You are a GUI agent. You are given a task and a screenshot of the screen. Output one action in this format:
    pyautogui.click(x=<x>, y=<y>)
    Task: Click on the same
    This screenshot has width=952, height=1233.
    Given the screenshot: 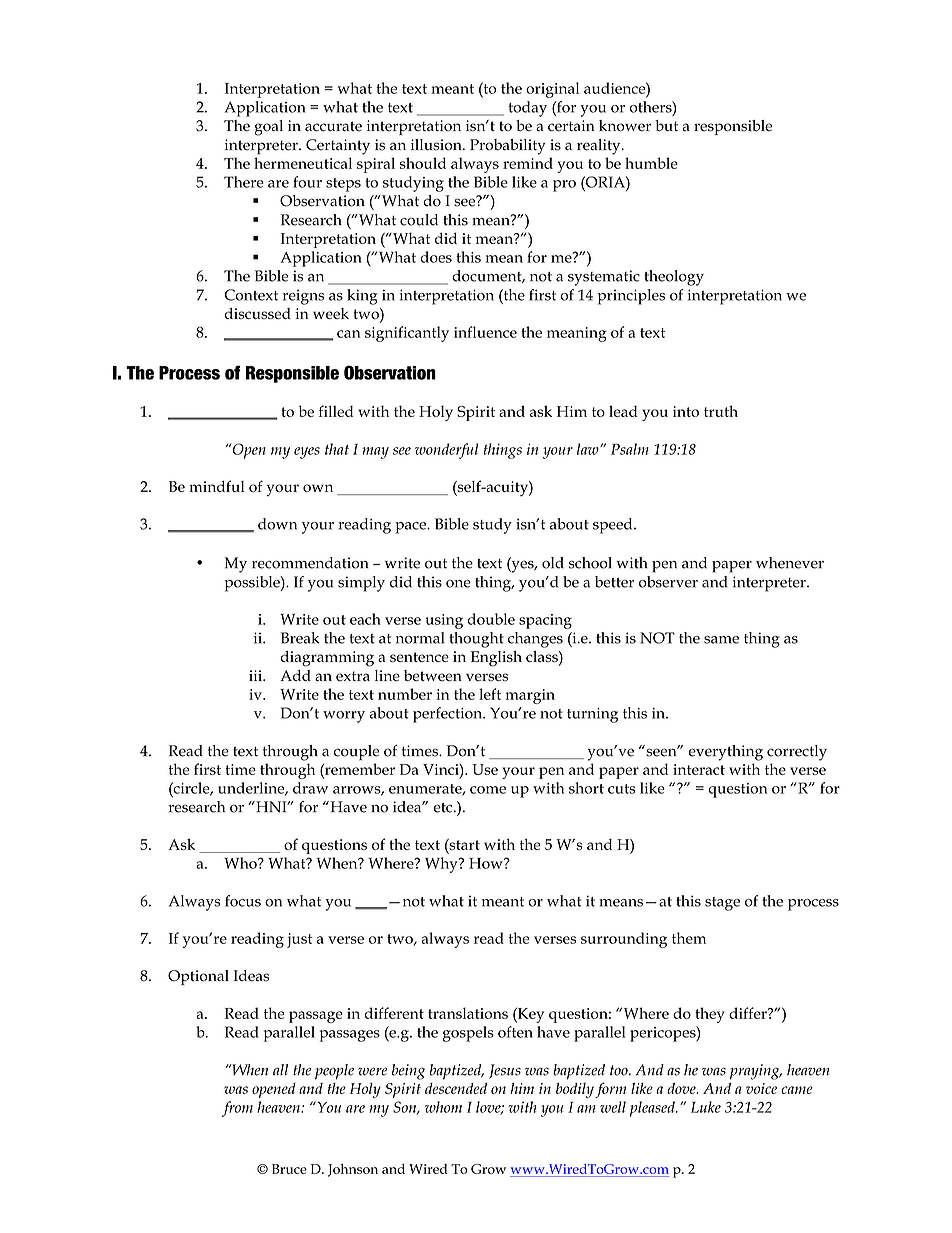 What is the action you would take?
    pyautogui.click(x=721, y=640)
